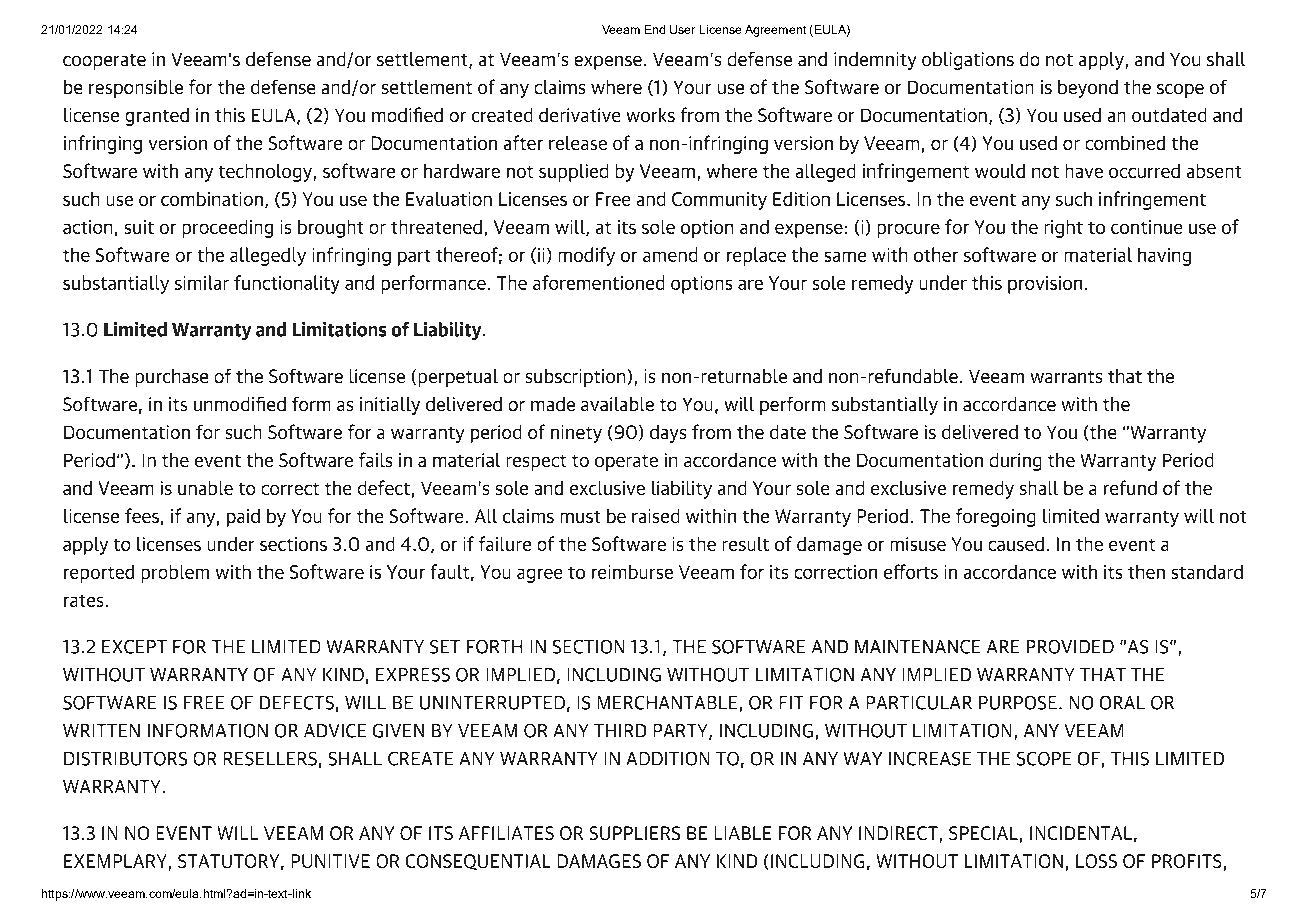 The width and height of the page is (1308, 924). Describe the element at coordinates (668, 434) in the page. I see `days` at that location.
